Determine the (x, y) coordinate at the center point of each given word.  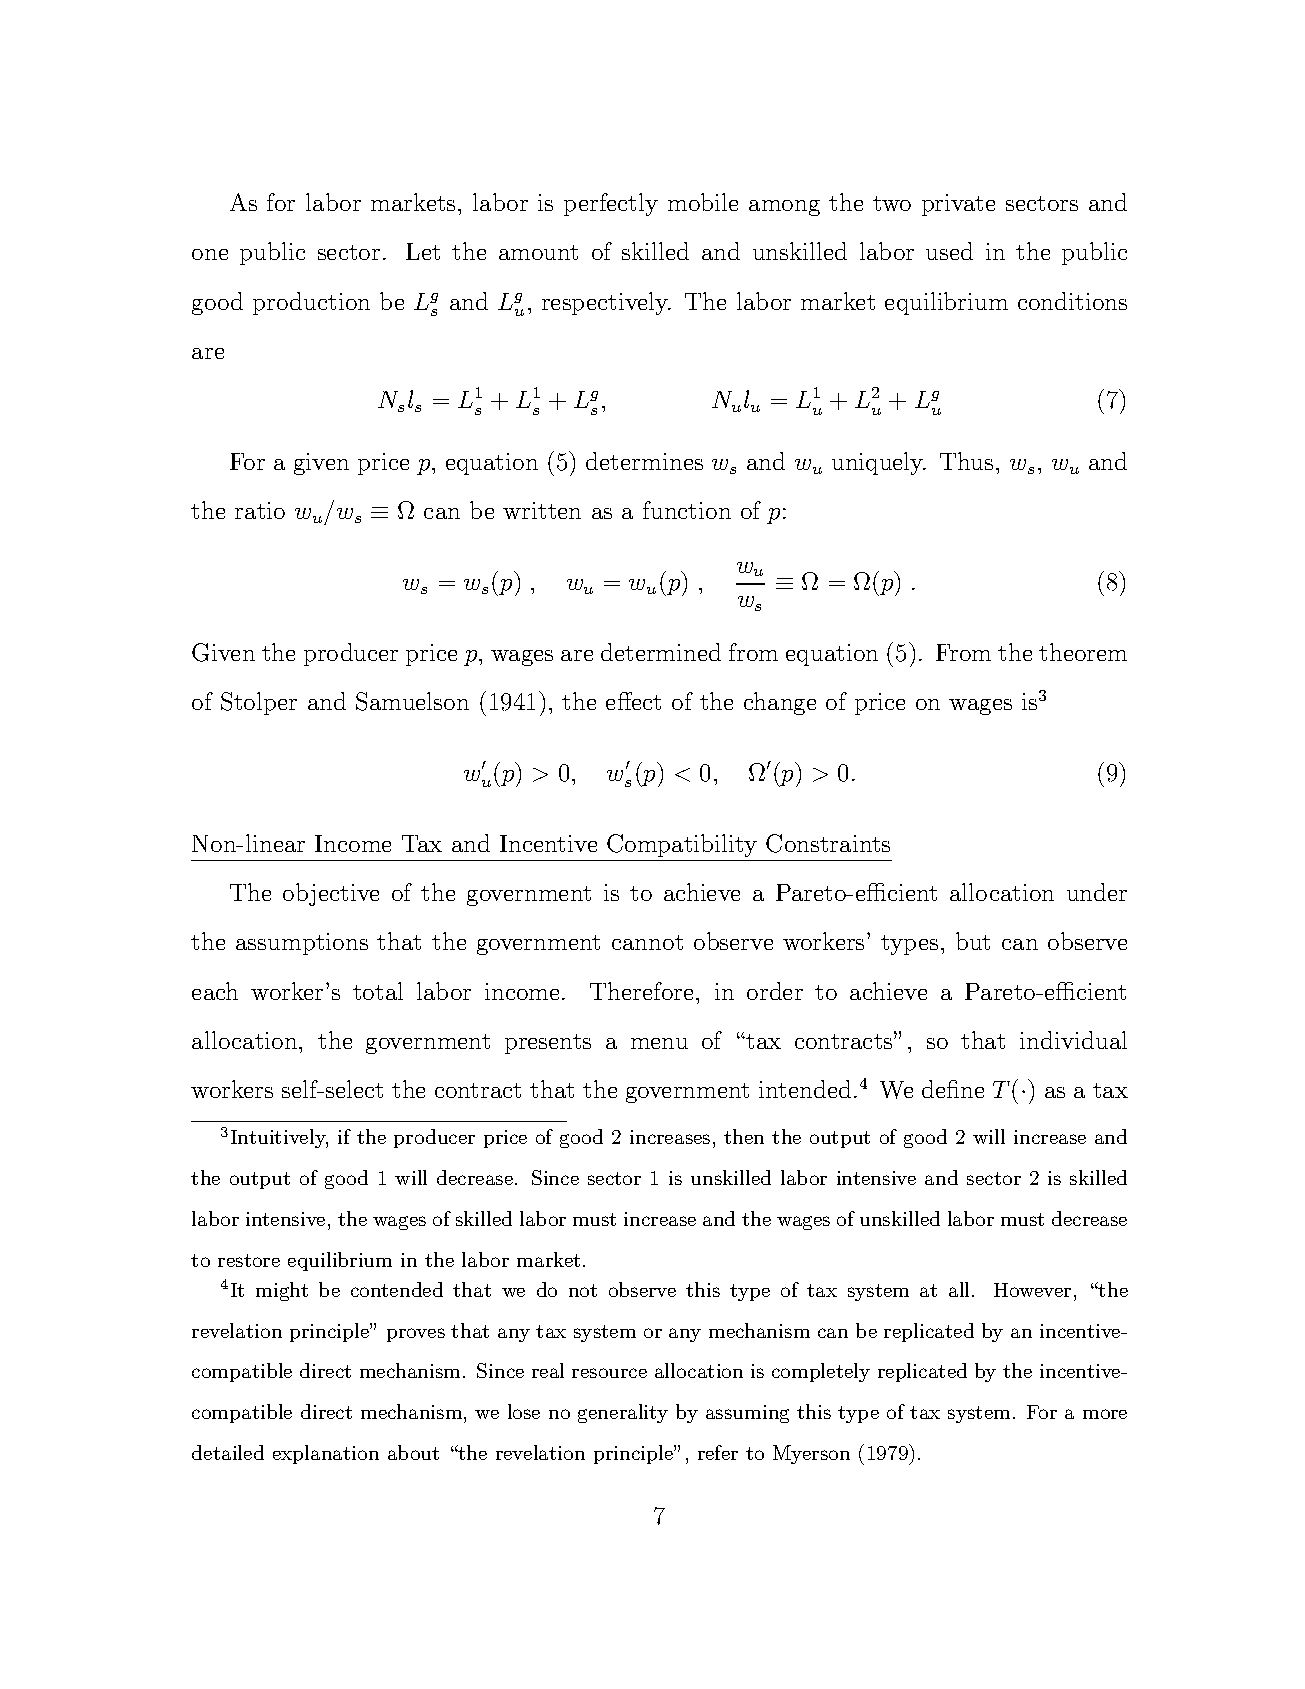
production (311, 303)
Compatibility (682, 845)
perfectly (611, 204)
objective (331, 894)
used (949, 251)
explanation (326, 1454)
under (1097, 892)
